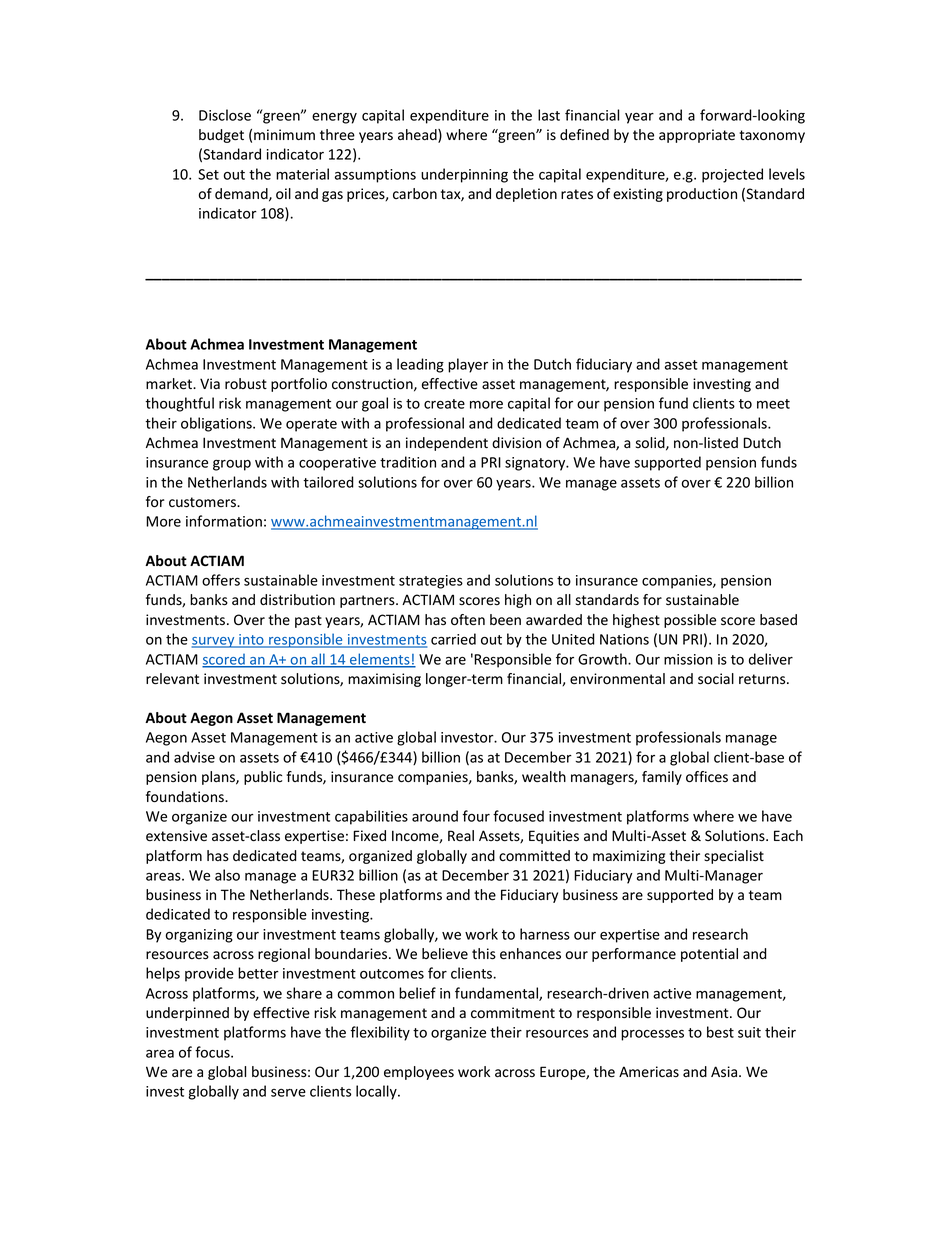 This image has height=1233, width=952. What do you see at coordinates (707, 777) in the image?
I see `offices` at bounding box center [707, 777].
